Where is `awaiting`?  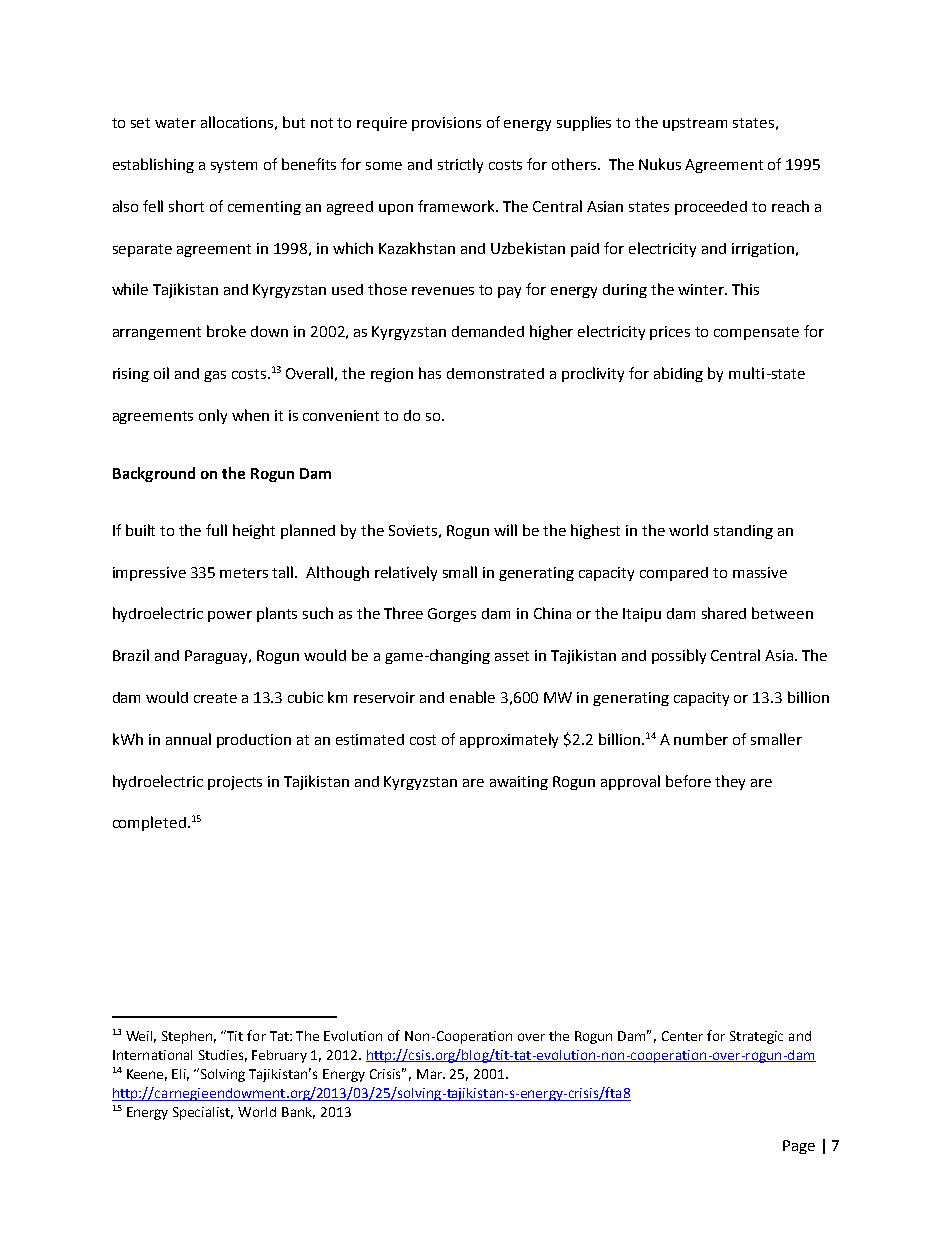 awaiting is located at coordinates (519, 783).
